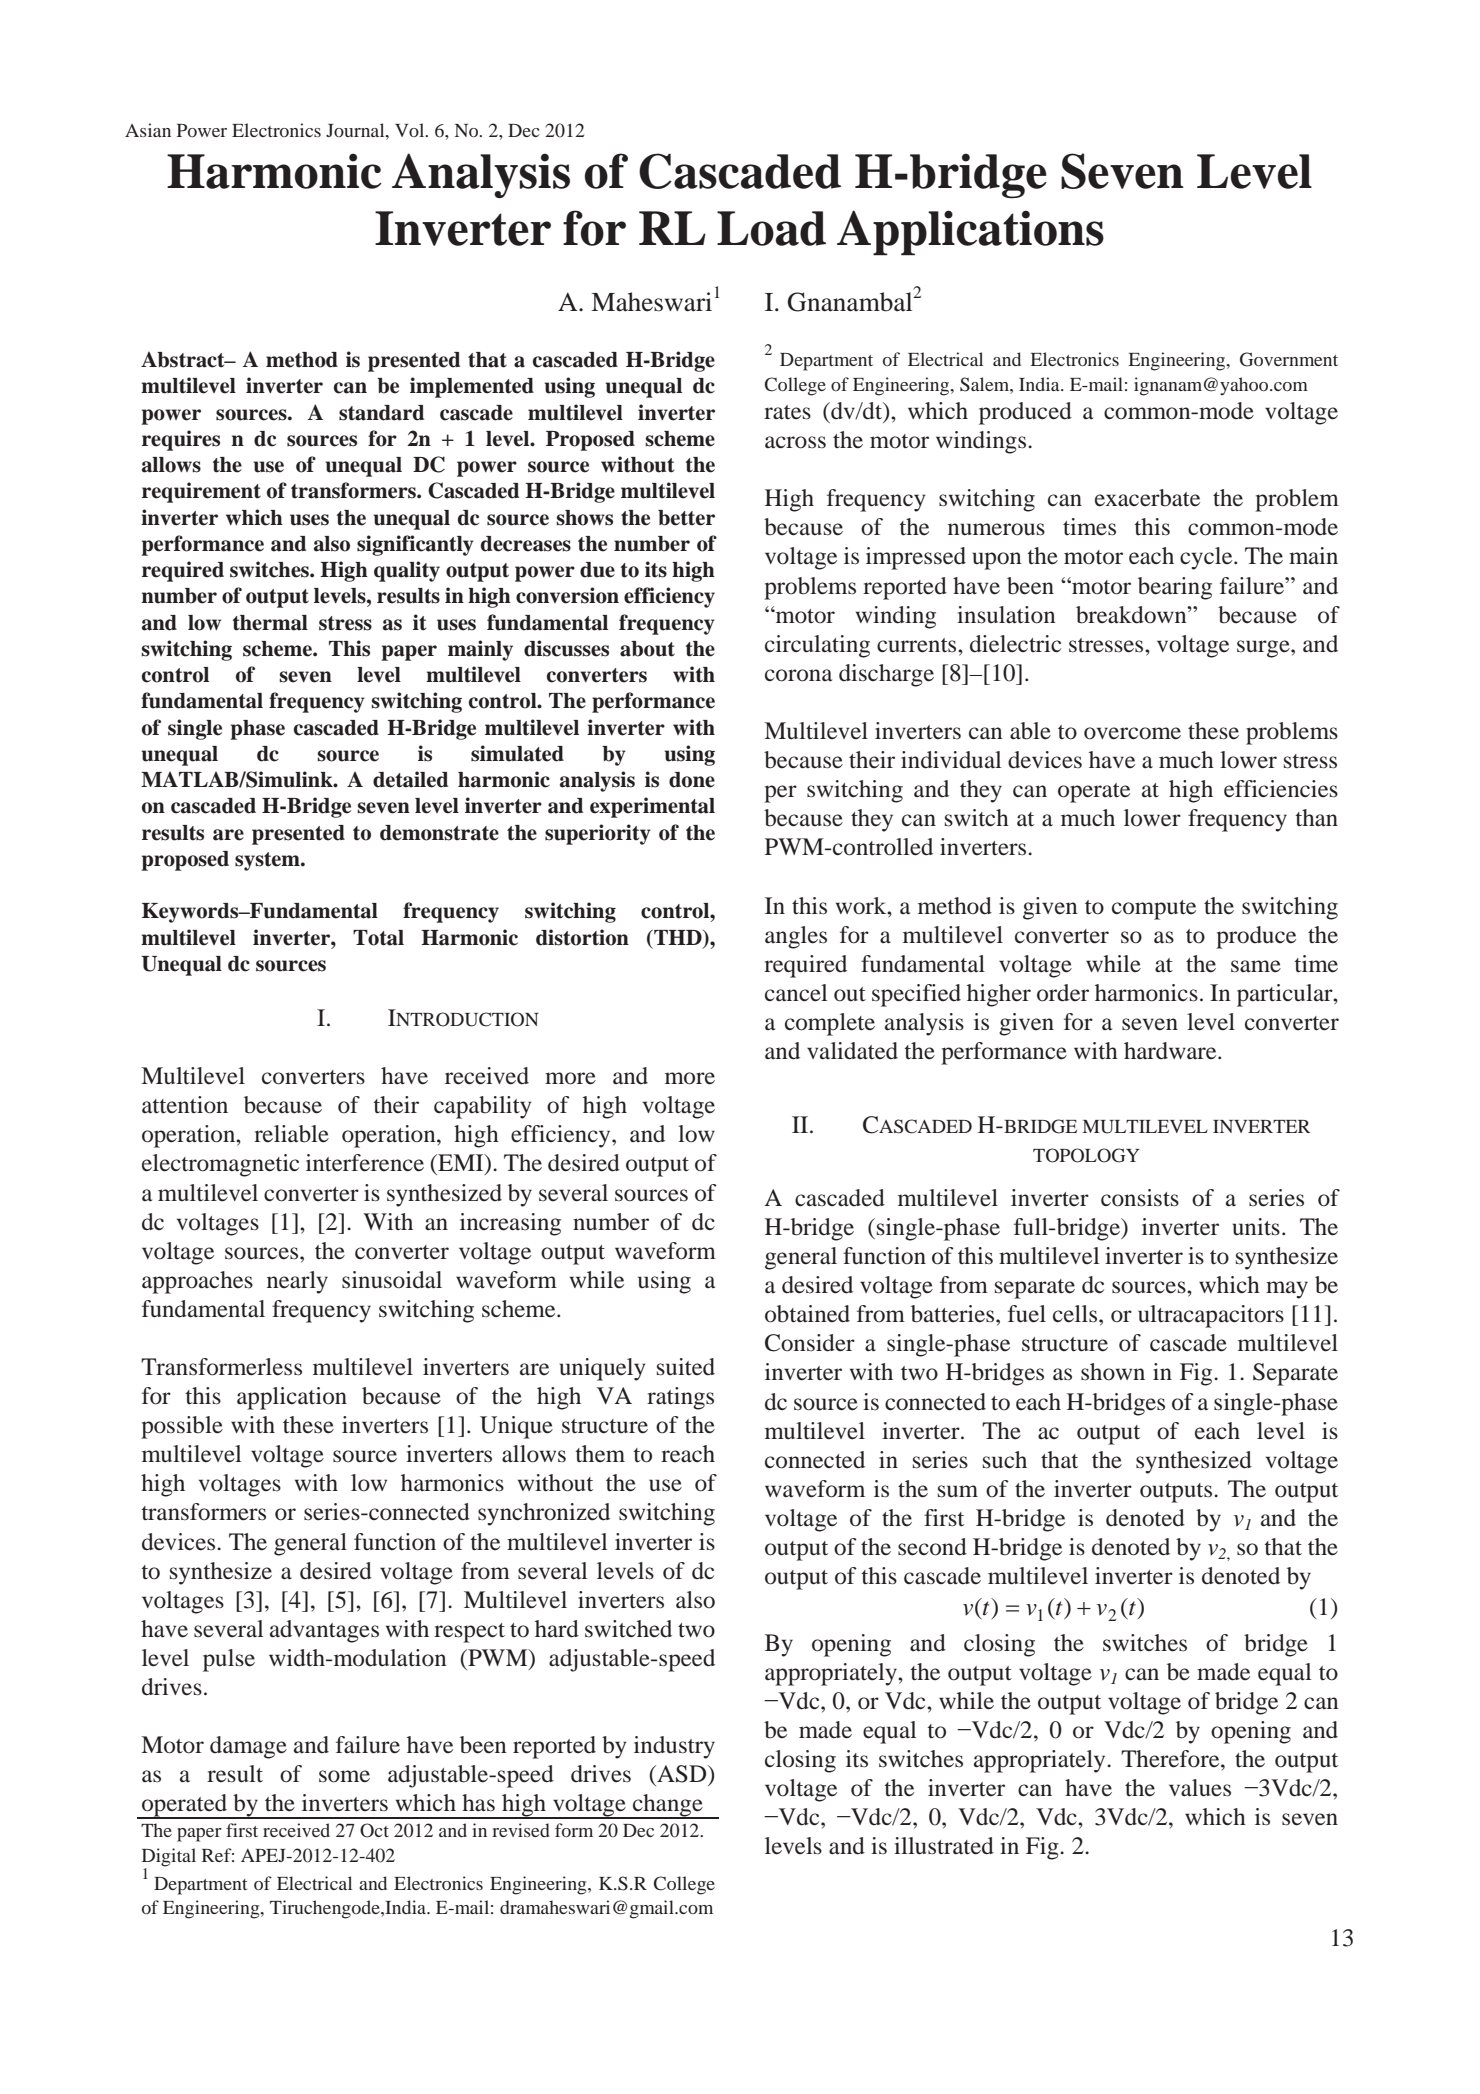 The width and height of the page is (1480, 2094). What do you see at coordinates (1289, 359) in the page?
I see `Government` at bounding box center [1289, 359].
